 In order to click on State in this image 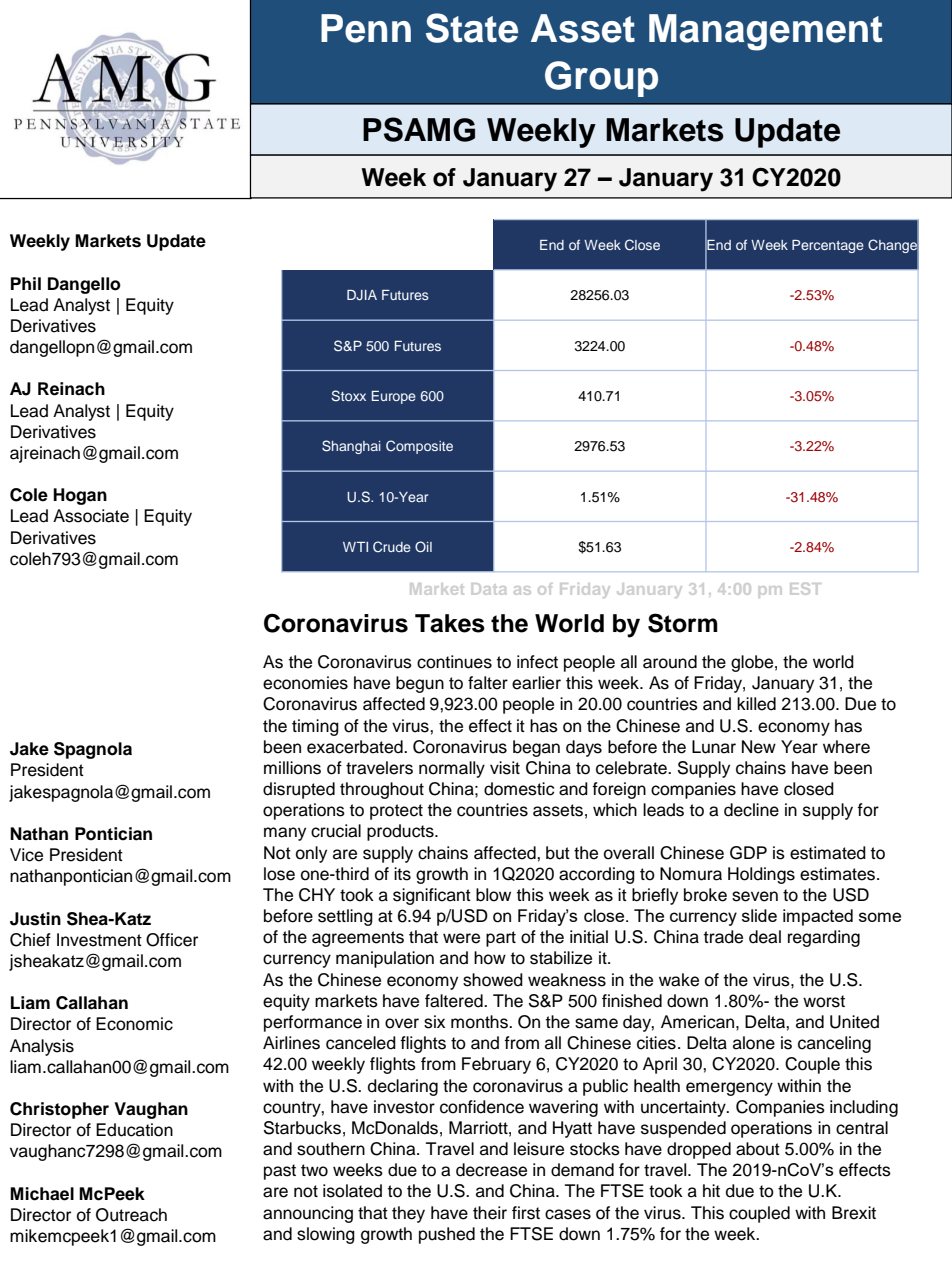, I will do `click(472, 28)`.
